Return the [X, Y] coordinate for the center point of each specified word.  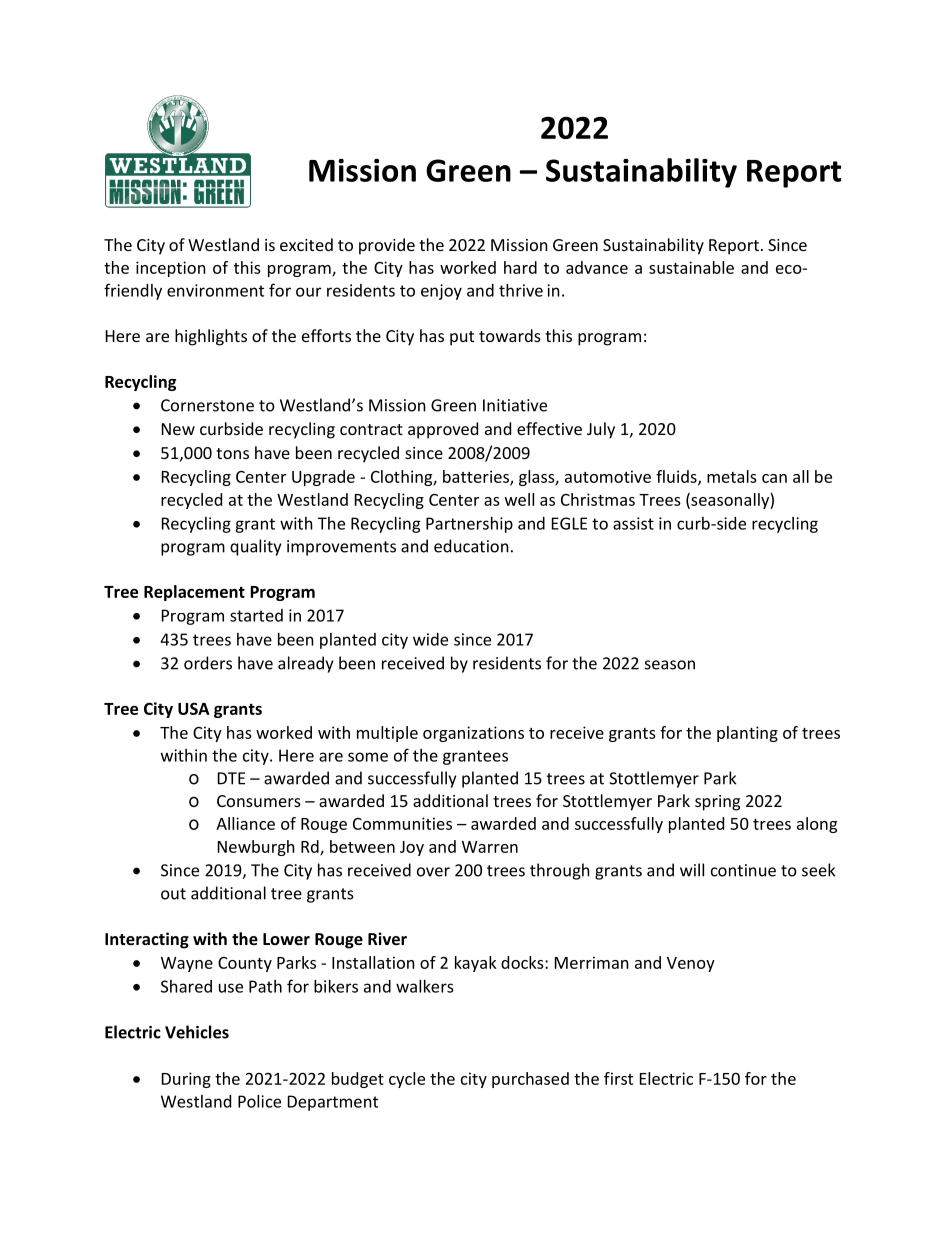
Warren [490, 847]
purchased [530, 1080]
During [186, 1080]
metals [732, 476]
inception [171, 269]
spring [717, 803]
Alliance [245, 823]
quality [255, 547]
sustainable [691, 267]
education [471, 546]
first [618, 1078]
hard [520, 267]
